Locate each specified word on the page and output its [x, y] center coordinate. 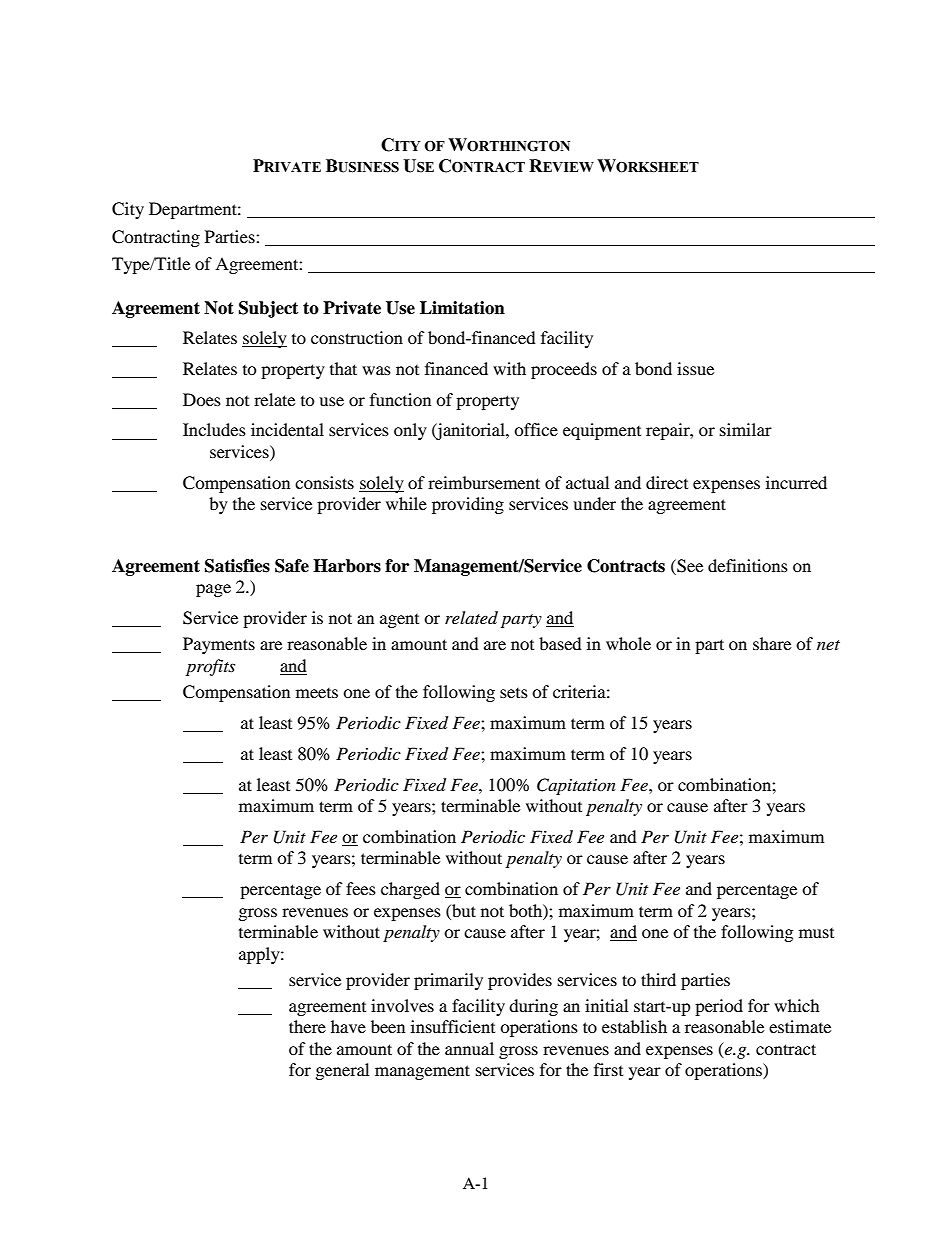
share [772, 643]
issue [695, 368]
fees [361, 888]
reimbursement [484, 482]
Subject [268, 309]
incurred [796, 482]
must [816, 933]
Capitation [576, 786]
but [463, 910]
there [307, 1026]
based [560, 643]
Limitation [462, 308]
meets [317, 693]
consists [324, 482]
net [828, 645]
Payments [219, 645]
